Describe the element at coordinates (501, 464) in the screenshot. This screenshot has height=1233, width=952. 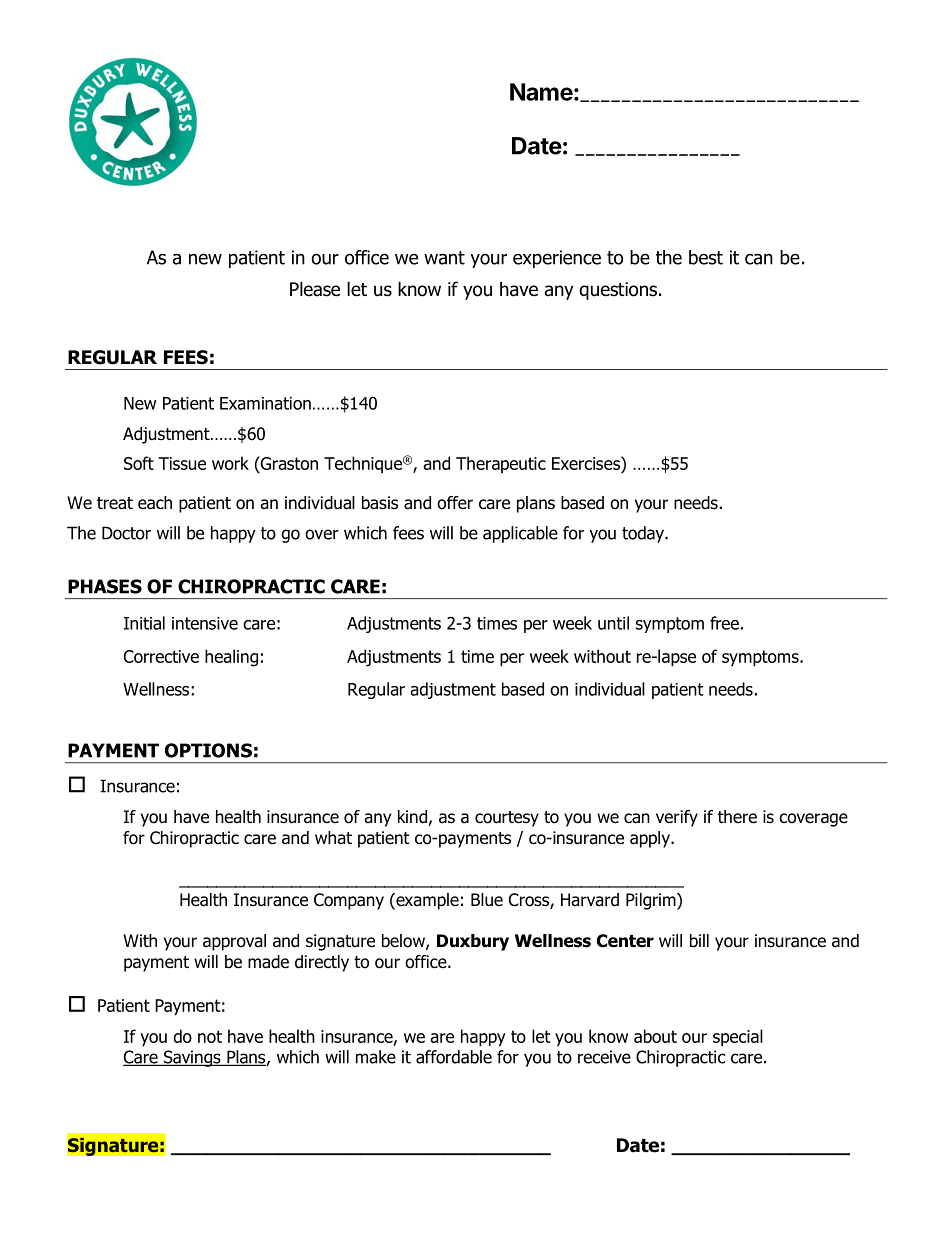
I see `Therapeutic` at that location.
